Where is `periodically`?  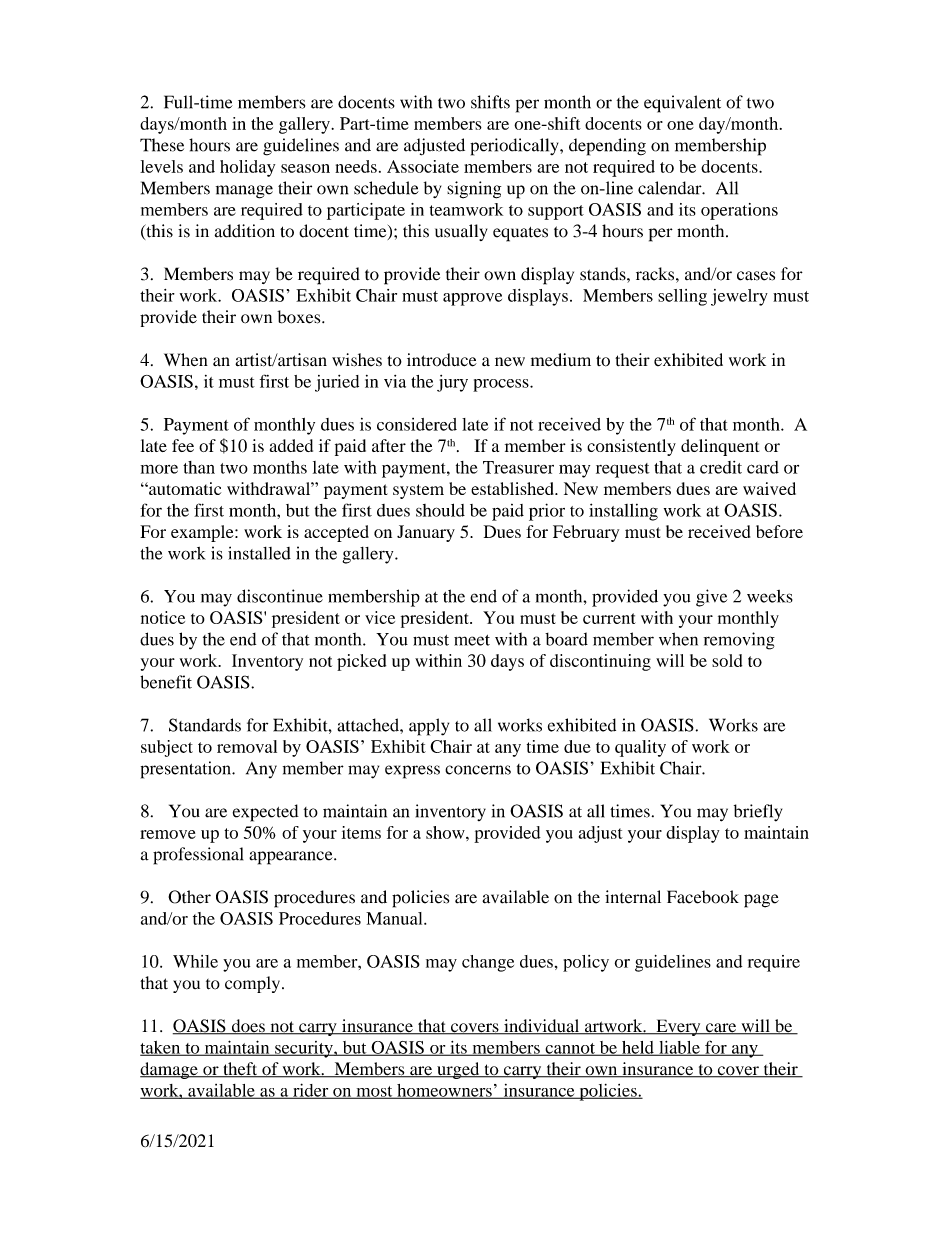
periodically is located at coordinates (515, 147).
